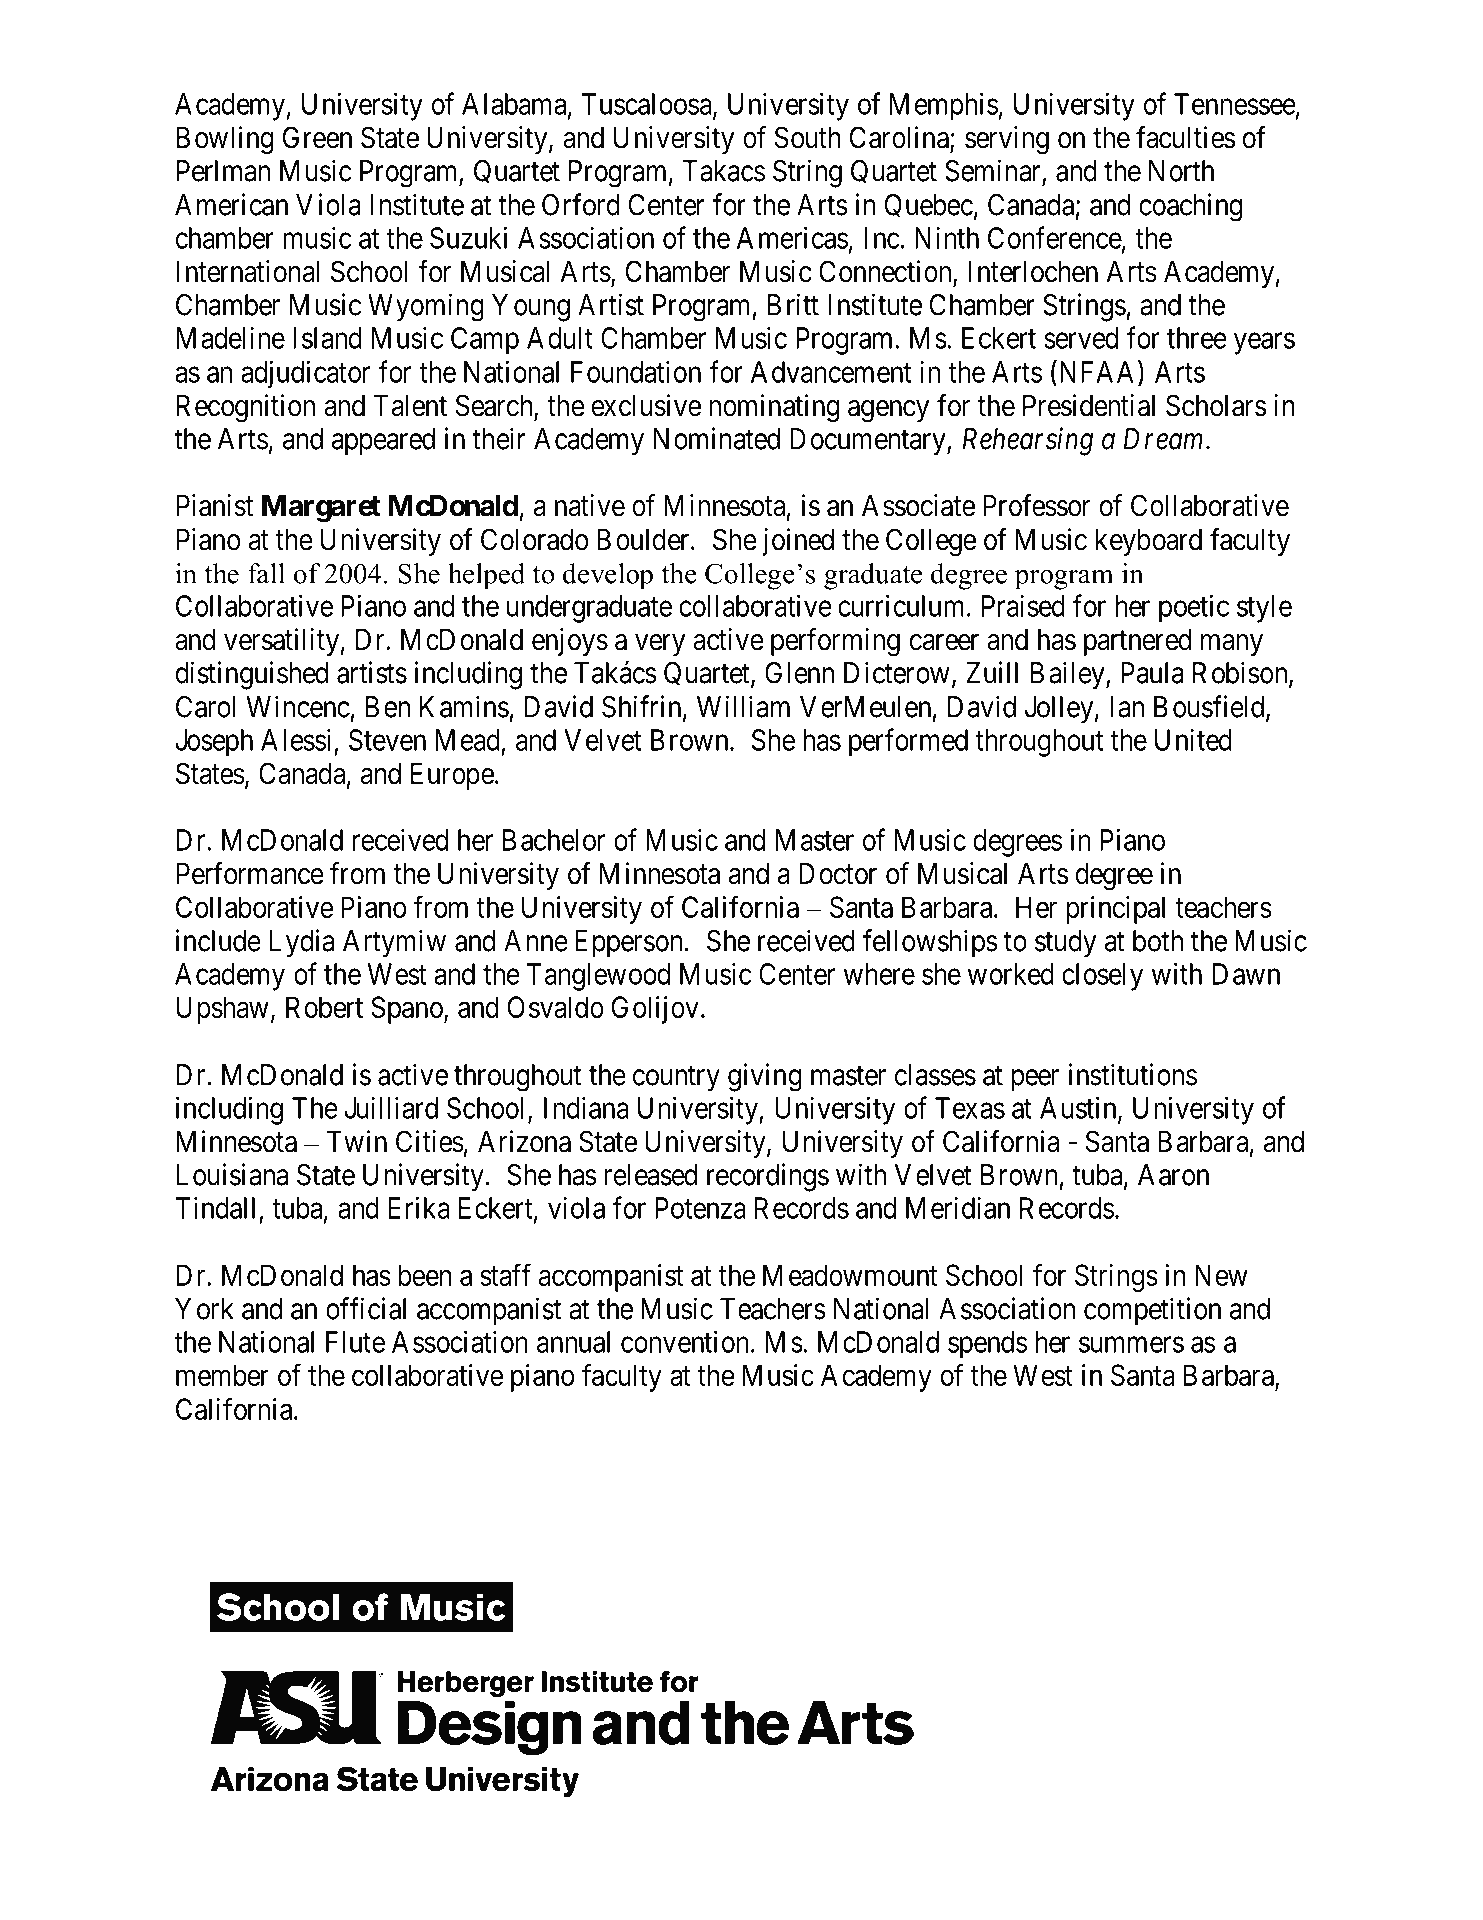  Describe the element at coordinates (838, 874) in the screenshot. I see `Doctor` at that location.
